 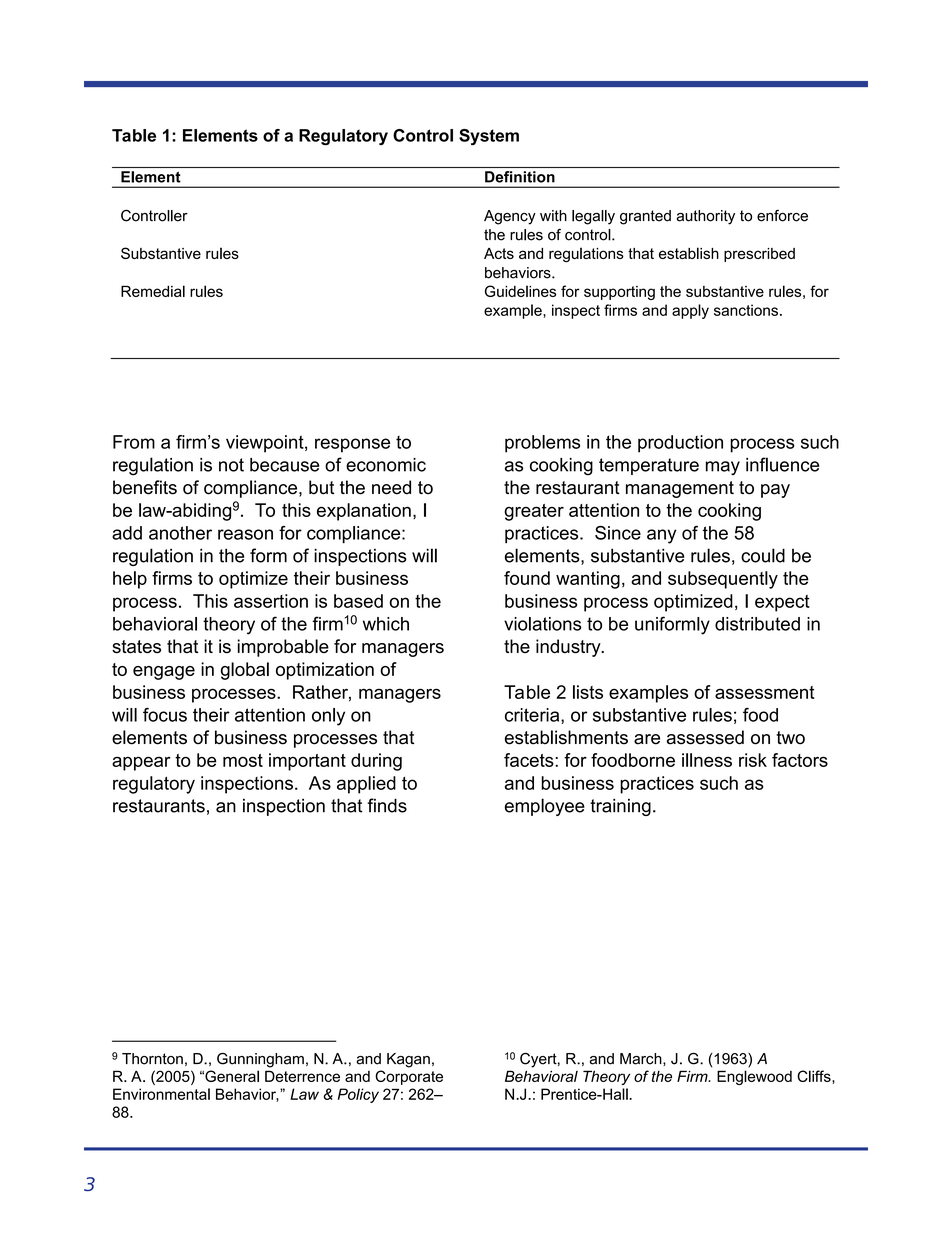 What do you see at coordinates (408, 1060) in the screenshot?
I see `Kagan` at bounding box center [408, 1060].
